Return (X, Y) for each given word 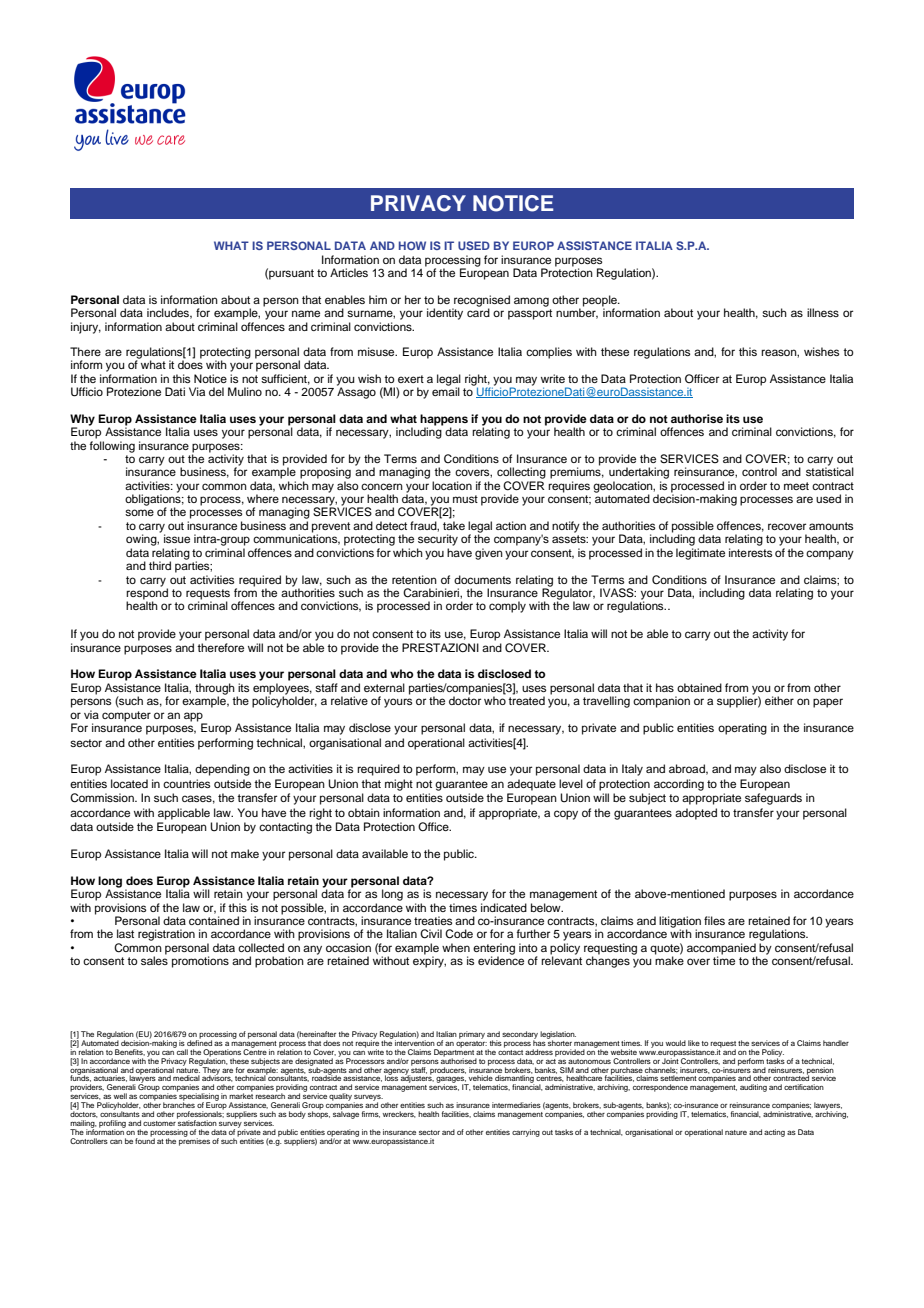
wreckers (399, 1114)
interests (750, 552)
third (160, 565)
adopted (696, 814)
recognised (481, 302)
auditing (753, 1088)
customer (159, 1123)
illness (823, 312)
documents (482, 579)
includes (169, 313)
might (399, 785)
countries (186, 783)
